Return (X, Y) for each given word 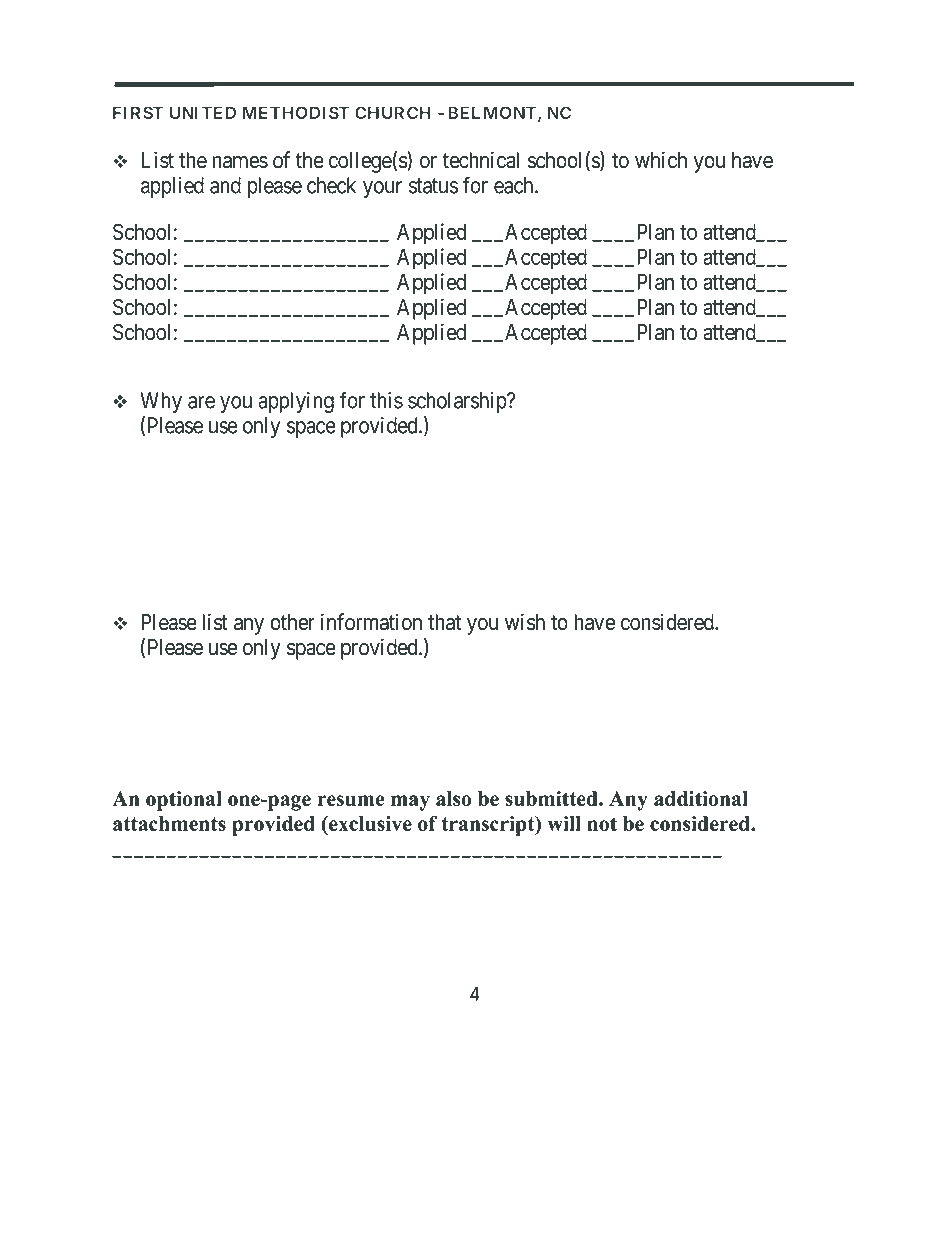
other (292, 622)
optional (184, 801)
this (386, 400)
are (201, 402)
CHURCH (393, 112)
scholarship (458, 402)
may (410, 803)
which (661, 160)
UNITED (203, 112)
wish (525, 622)
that (444, 622)
